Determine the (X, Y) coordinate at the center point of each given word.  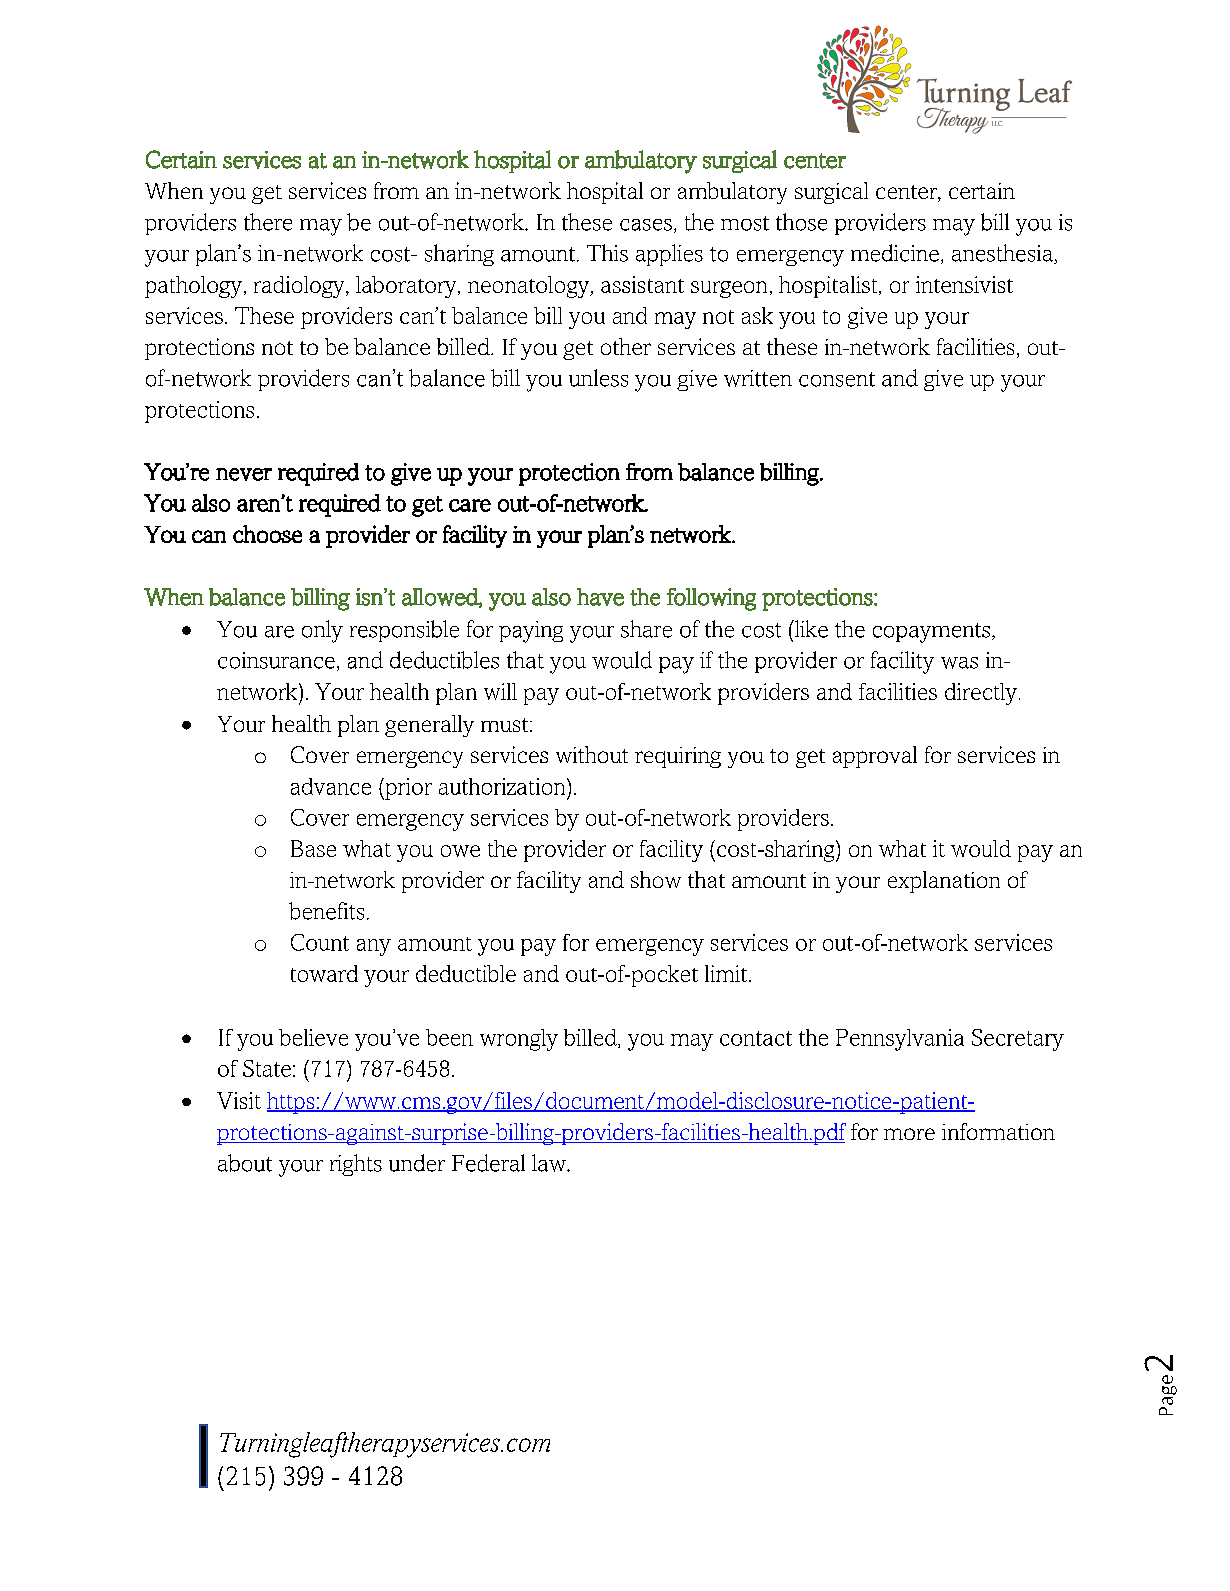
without (592, 754)
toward (324, 973)
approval (875, 757)
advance (331, 786)
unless (598, 378)
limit (726, 973)
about (245, 1163)
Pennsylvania (900, 1040)
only (322, 631)
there (268, 222)
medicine (895, 253)
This (607, 253)
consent (837, 379)
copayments (933, 633)
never (244, 474)
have (600, 597)
